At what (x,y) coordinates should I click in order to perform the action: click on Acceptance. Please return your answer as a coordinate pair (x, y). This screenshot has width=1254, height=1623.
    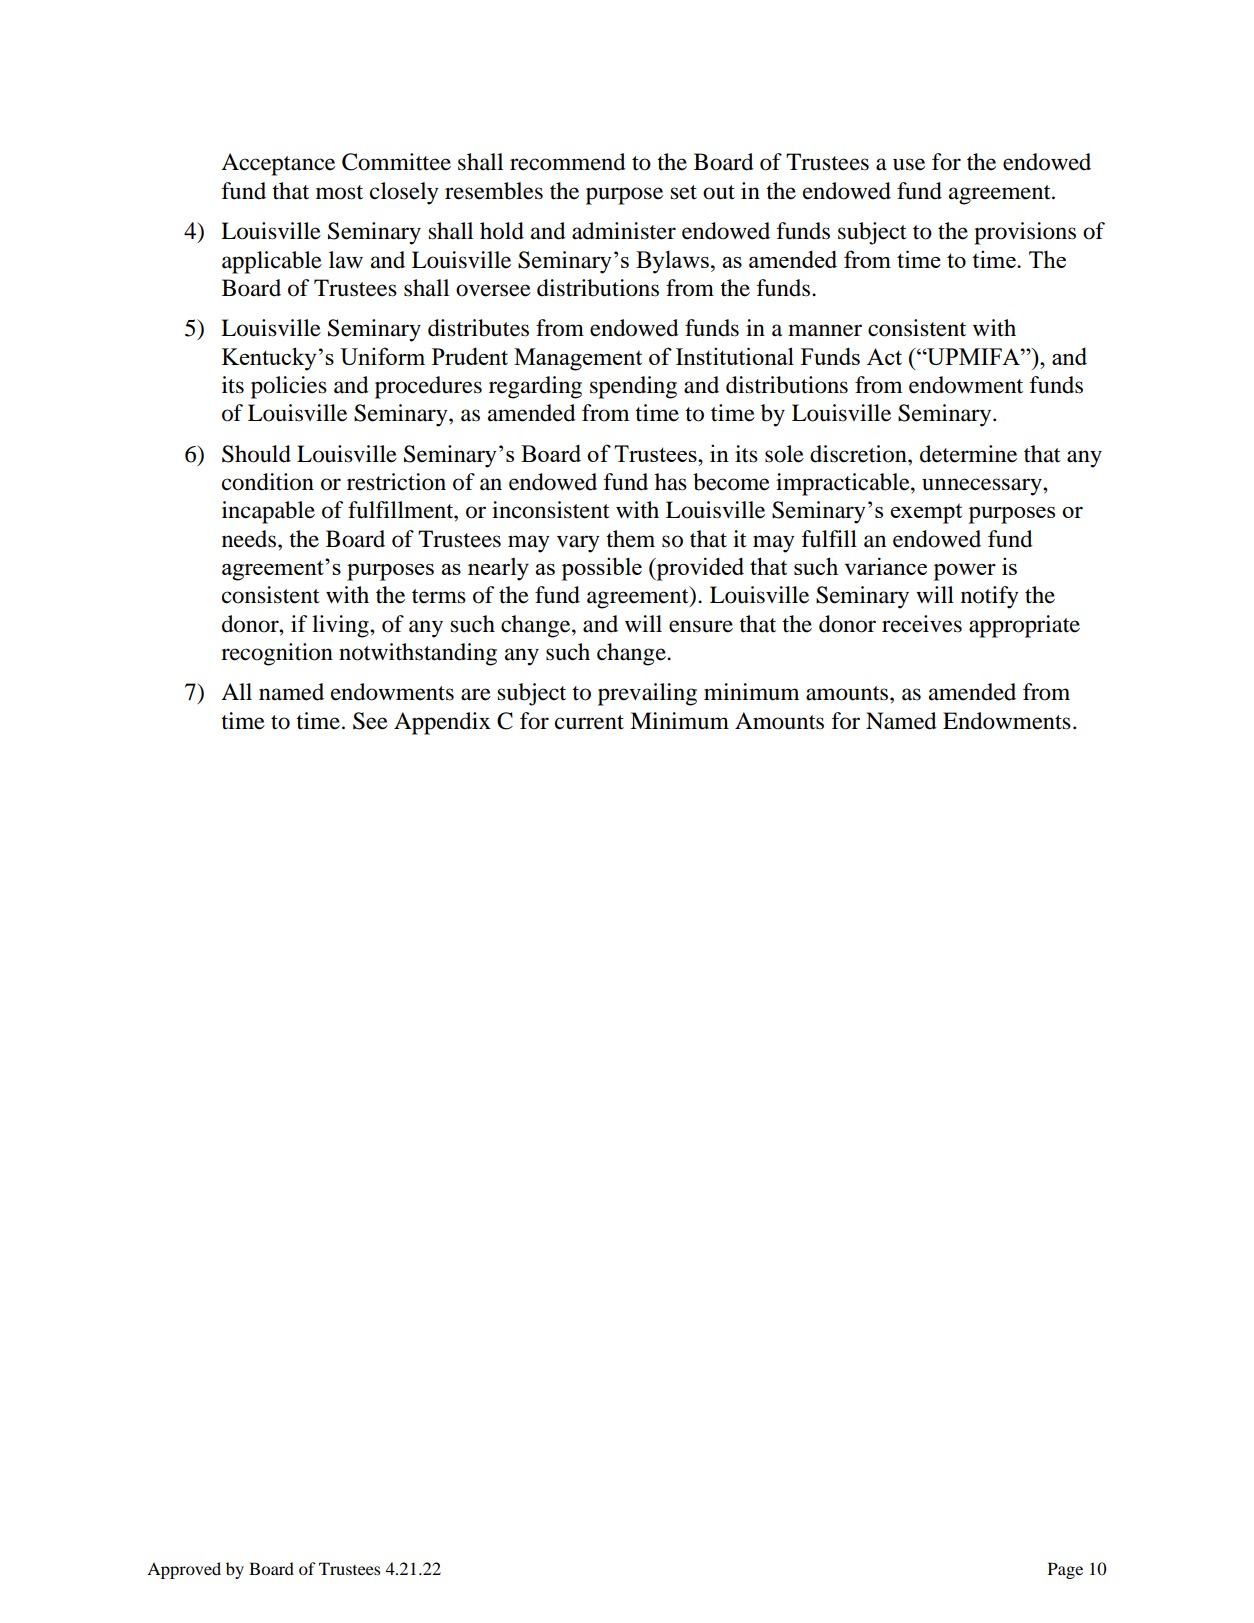
    Looking at the image, I should click on (278, 164).
